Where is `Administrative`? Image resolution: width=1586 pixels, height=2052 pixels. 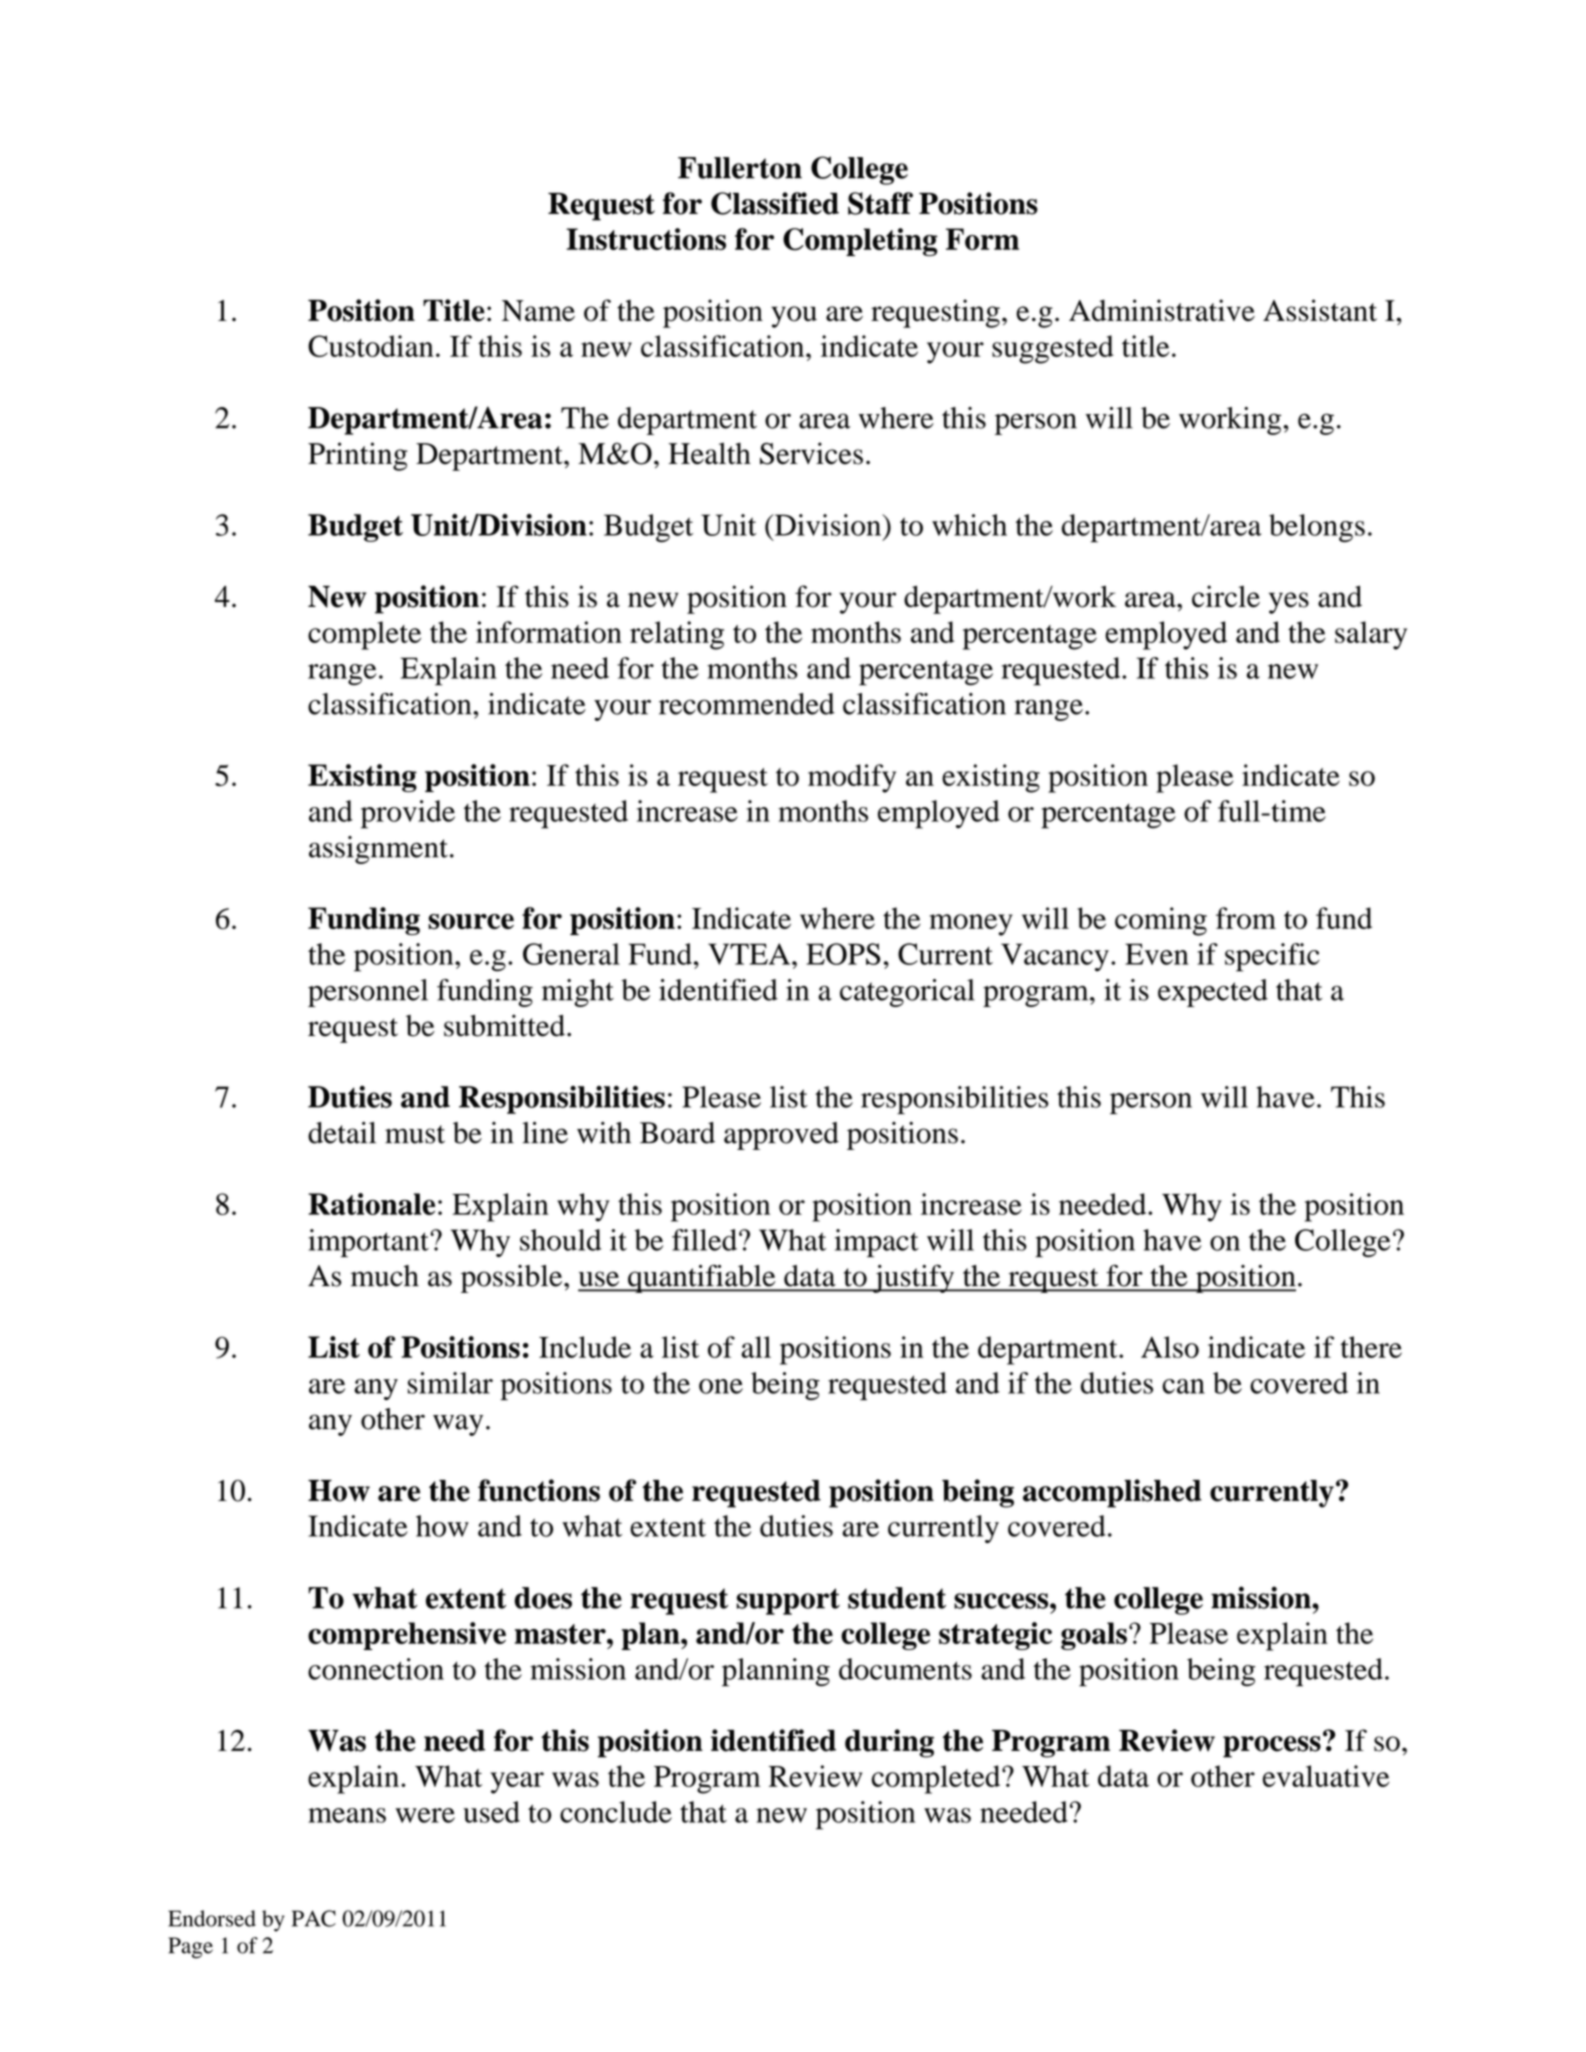
Administrative is located at coordinates (1162, 310).
